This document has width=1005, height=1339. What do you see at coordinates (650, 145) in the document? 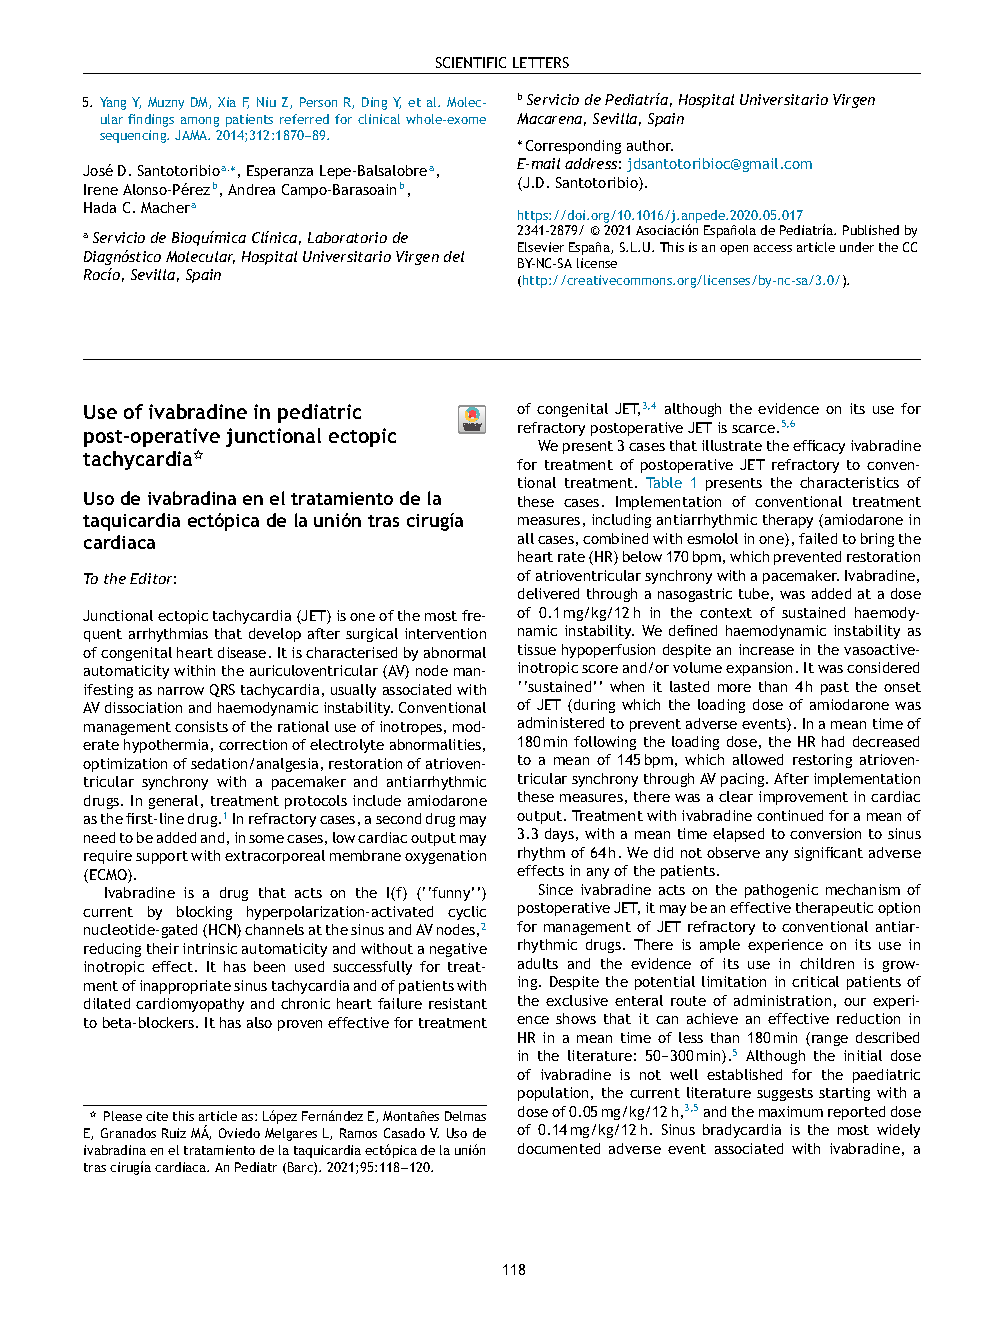
I see `author` at bounding box center [650, 145].
